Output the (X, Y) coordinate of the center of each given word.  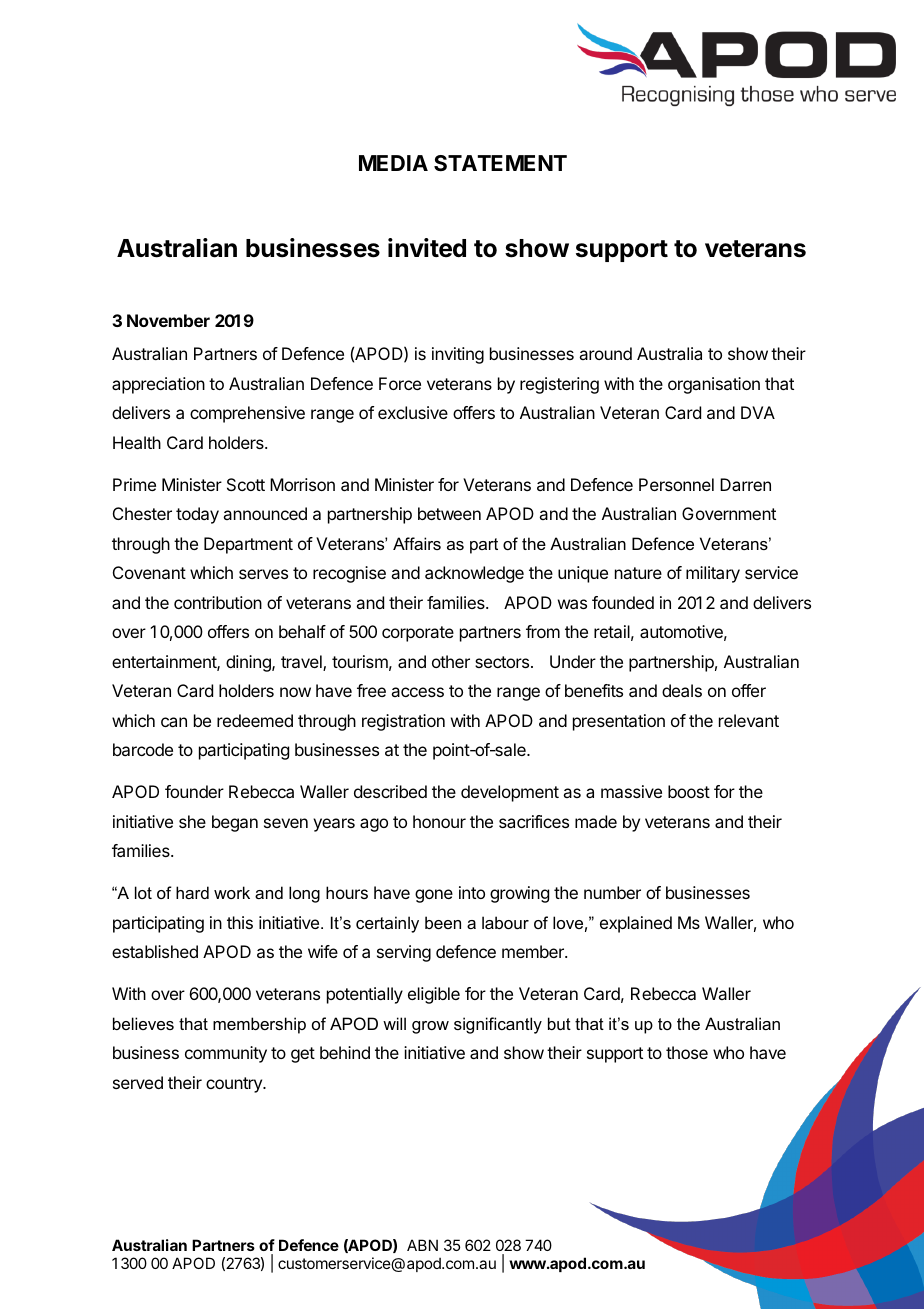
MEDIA (393, 163)
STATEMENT (500, 163)
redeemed (255, 720)
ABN (422, 1245)
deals (682, 690)
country (235, 1085)
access (417, 692)
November (168, 320)
